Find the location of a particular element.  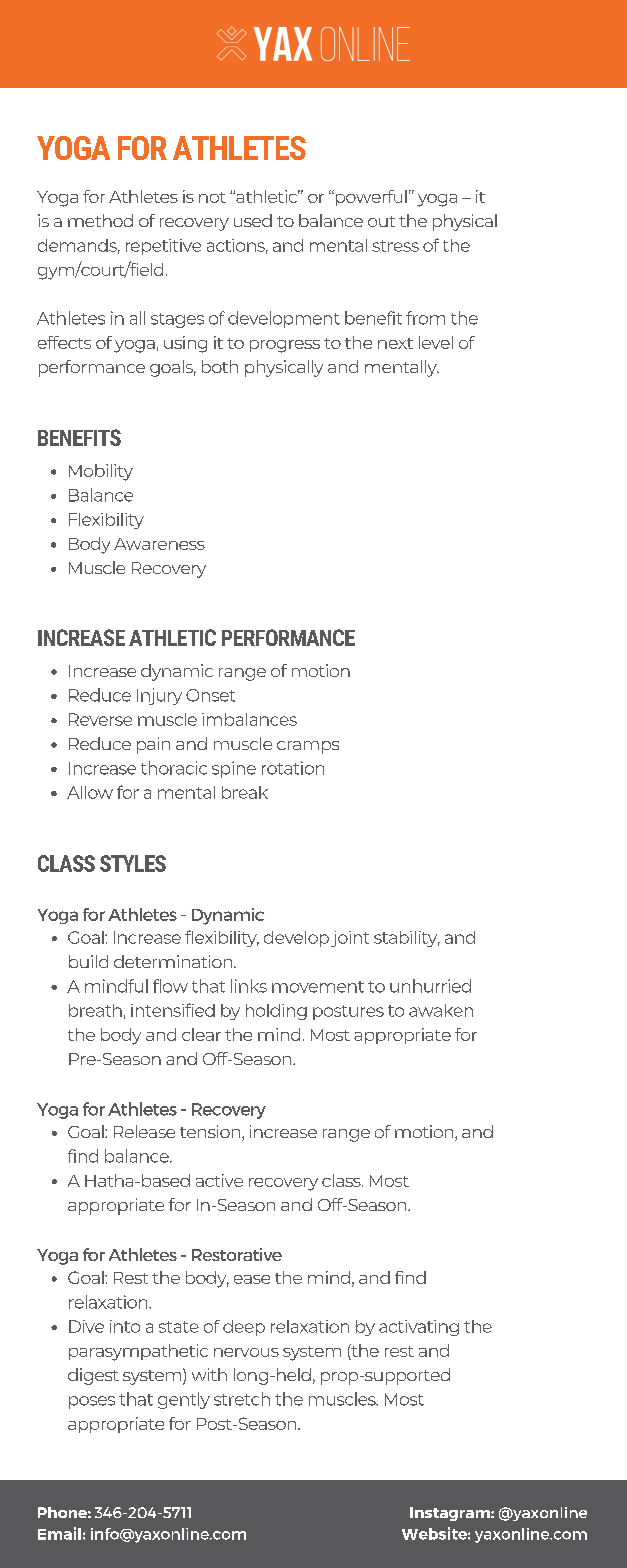

method is located at coordinates (100, 220).
